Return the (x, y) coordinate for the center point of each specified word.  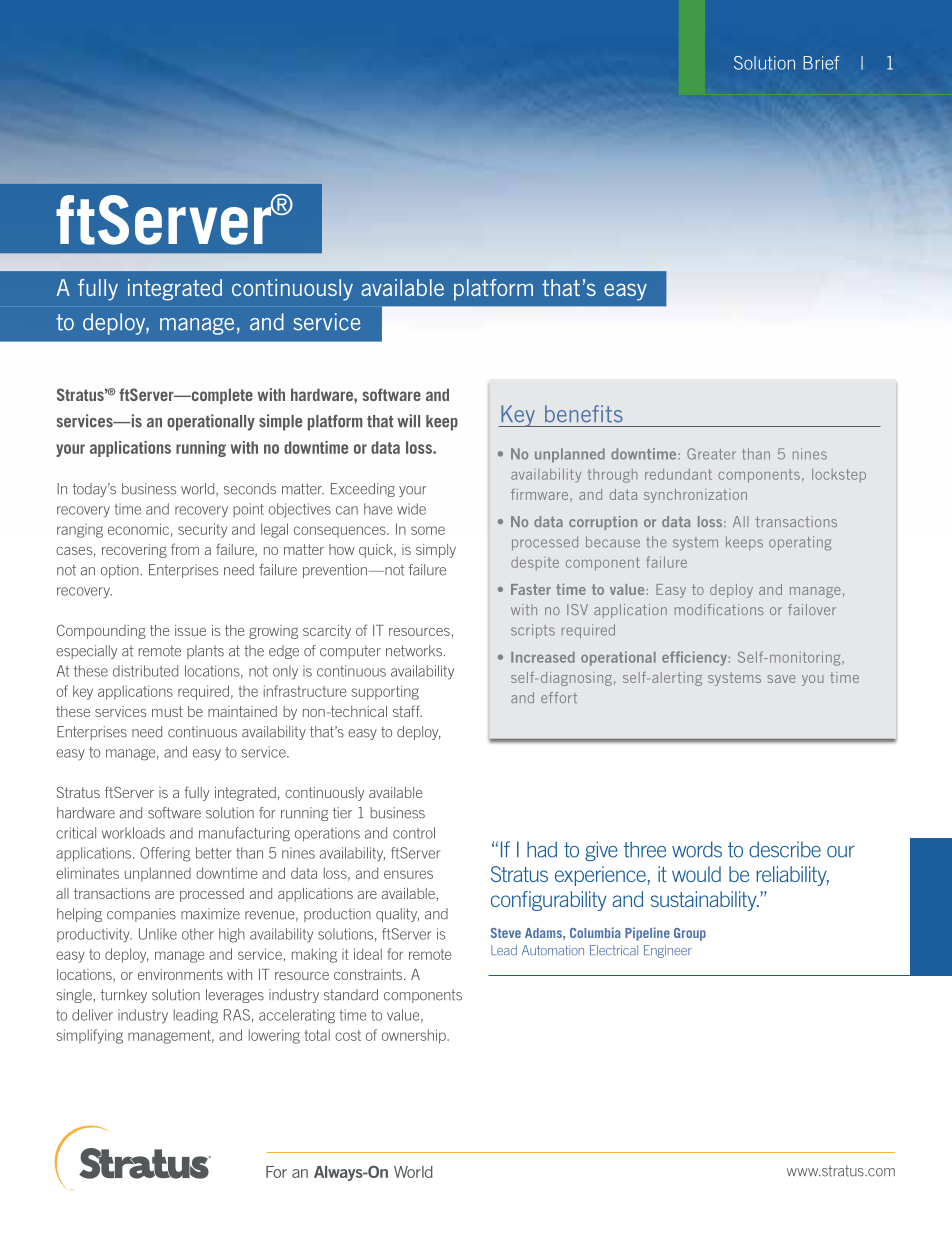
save (781, 679)
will (408, 420)
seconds (250, 489)
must (167, 711)
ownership (415, 1036)
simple (280, 422)
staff (407, 711)
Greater (711, 454)
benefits (584, 414)
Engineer (668, 951)
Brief (821, 63)
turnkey (124, 996)
